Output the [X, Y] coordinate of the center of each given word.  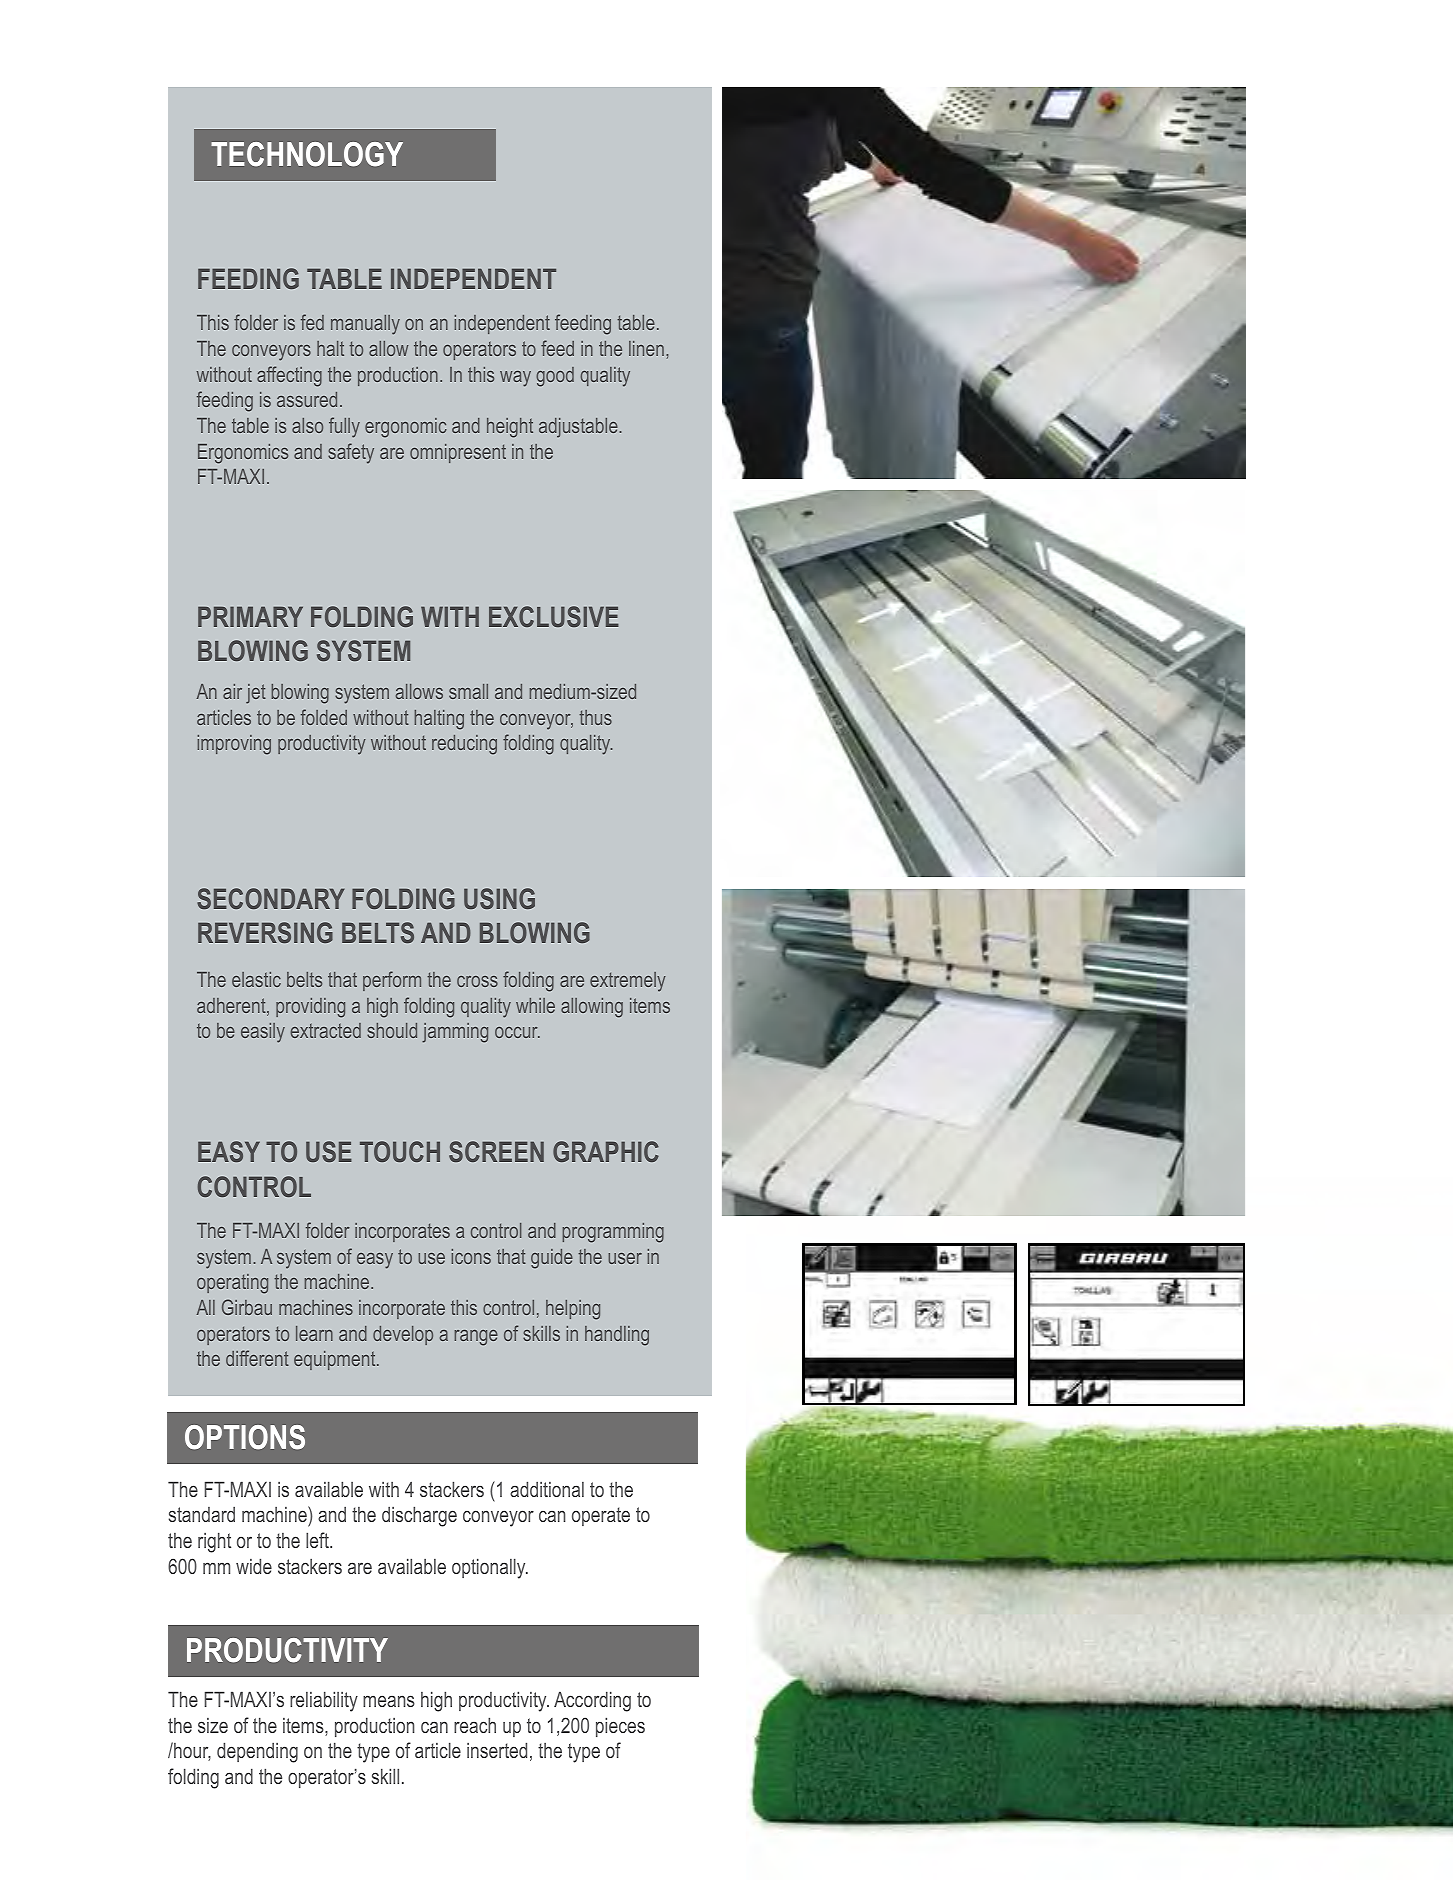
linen [646, 348]
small [468, 691]
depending [257, 1752]
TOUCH [400, 1151]
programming [613, 1233]
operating [232, 1284]
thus [595, 717]
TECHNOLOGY [307, 154]
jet [256, 694]
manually [365, 325]
